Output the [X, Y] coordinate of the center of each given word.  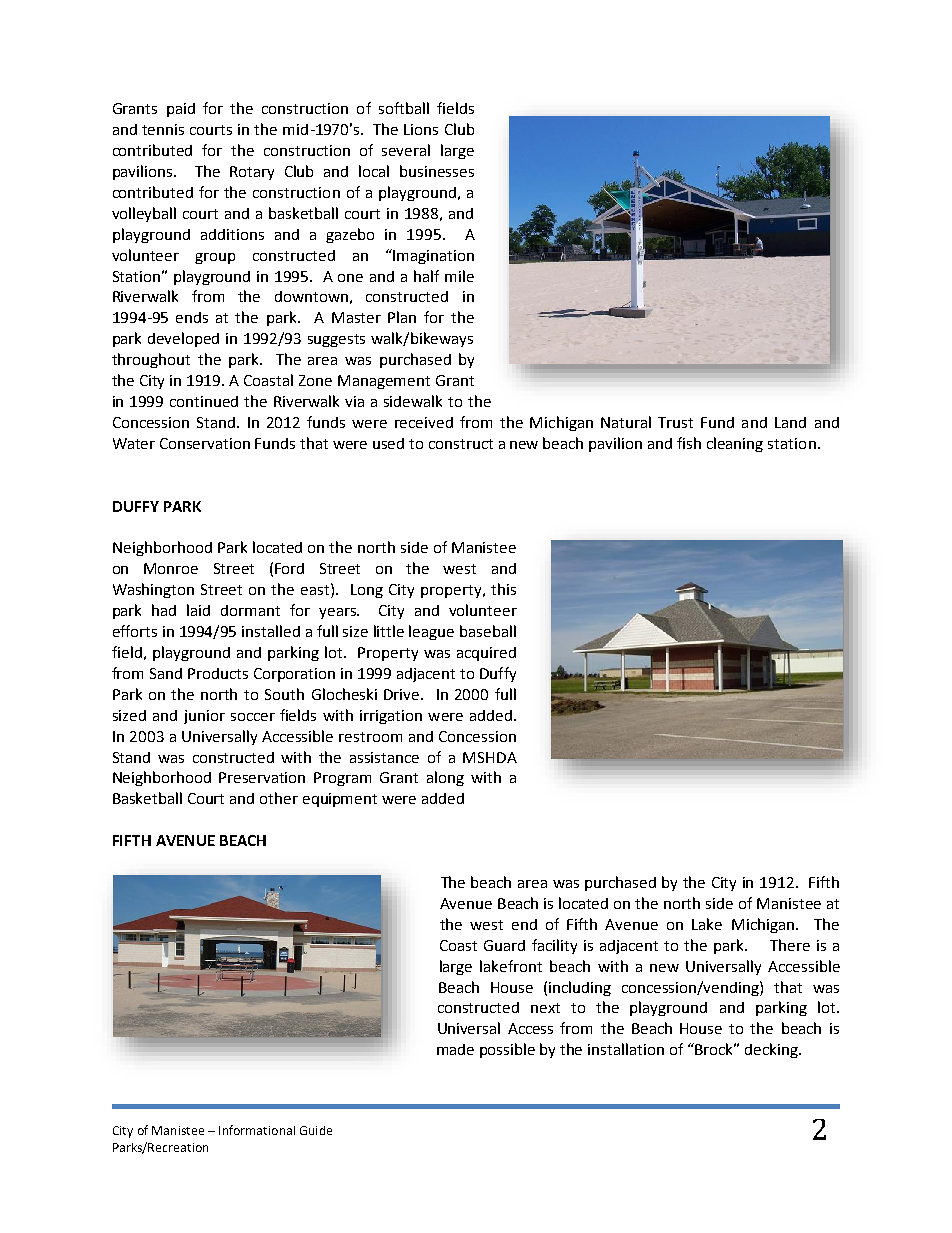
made [455, 1049]
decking [772, 1050]
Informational [257, 1130]
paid [181, 110]
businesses [437, 171]
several [406, 150]
